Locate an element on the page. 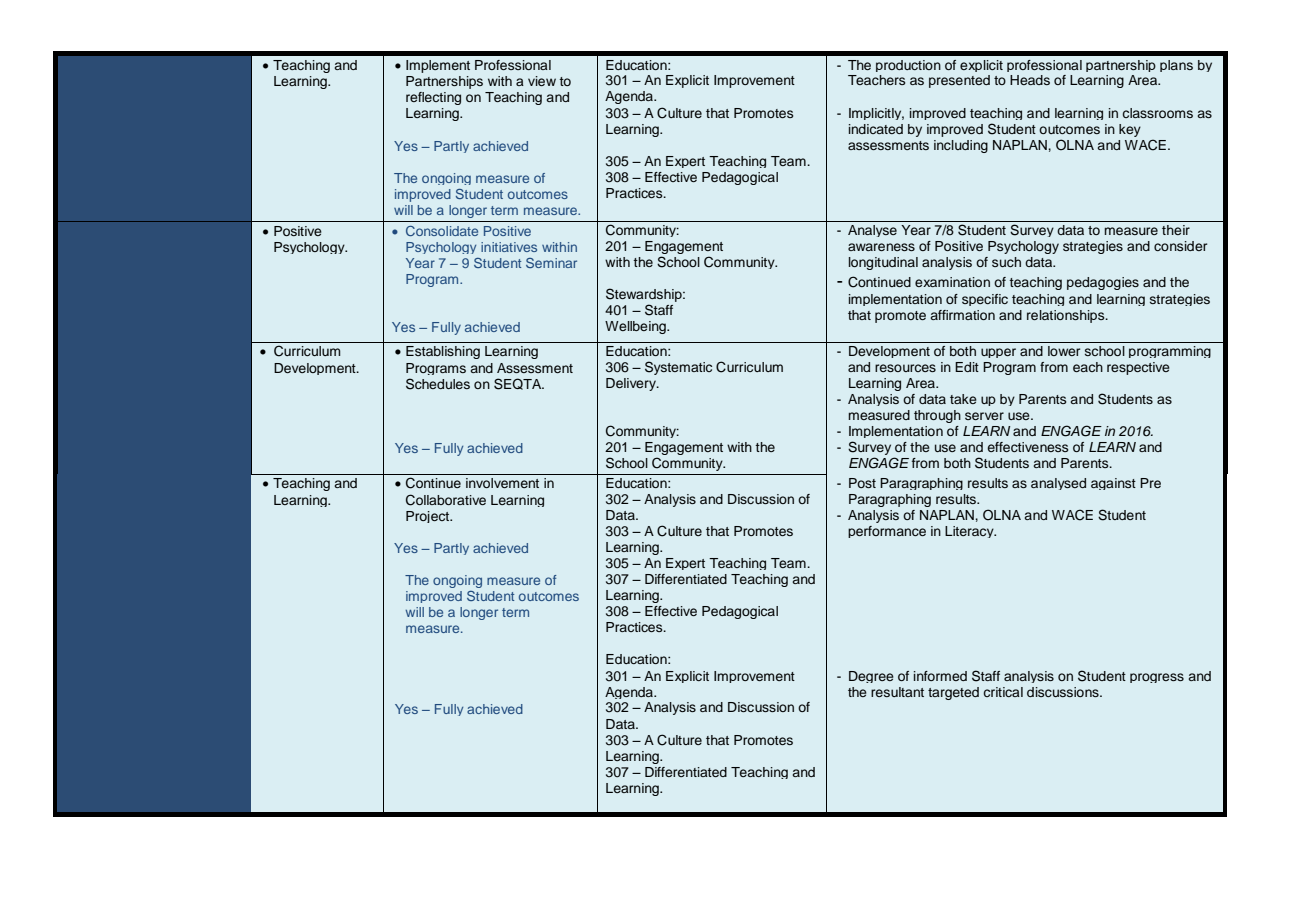 The width and height of the page is (1308, 924). respective is located at coordinates (1138, 368).
